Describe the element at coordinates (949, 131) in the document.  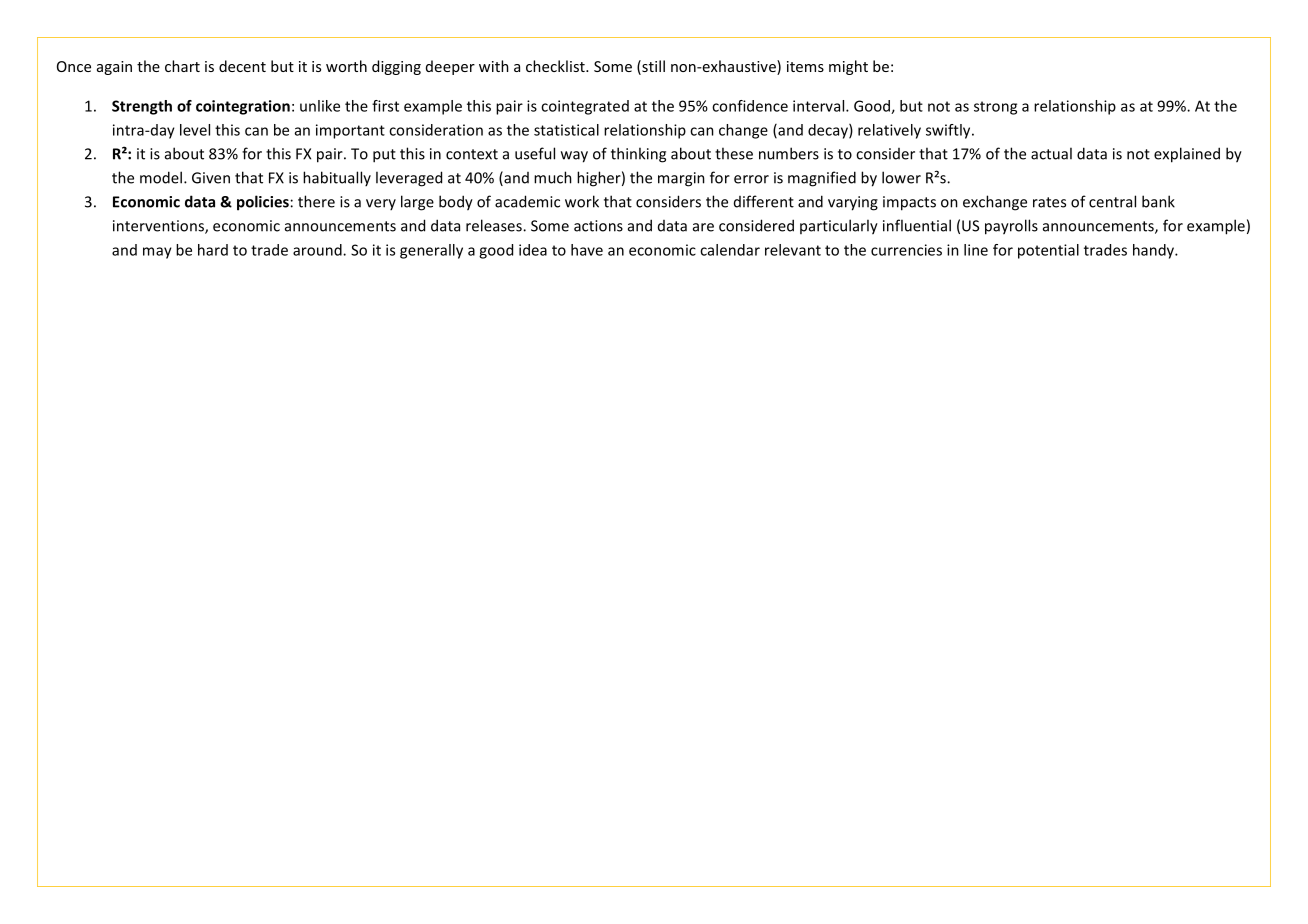
I see `swiftly` at that location.
